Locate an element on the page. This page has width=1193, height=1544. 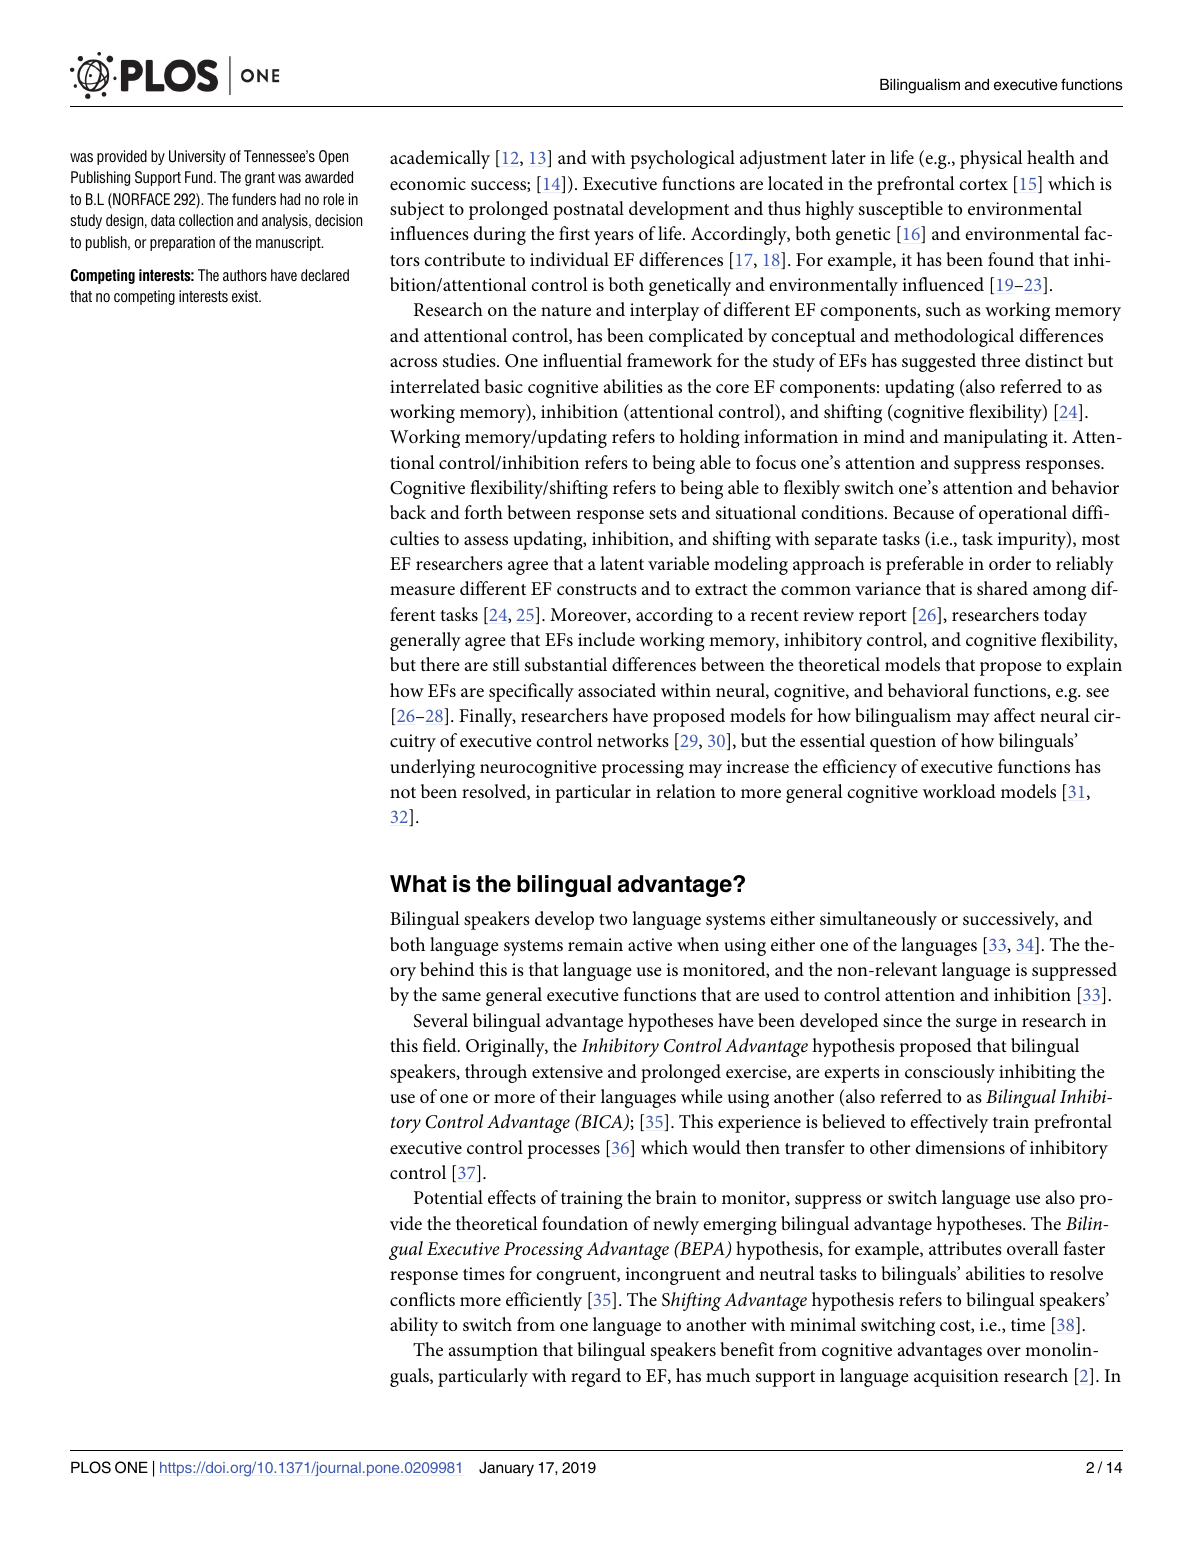
Potential is located at coordinates (448, 1197).
